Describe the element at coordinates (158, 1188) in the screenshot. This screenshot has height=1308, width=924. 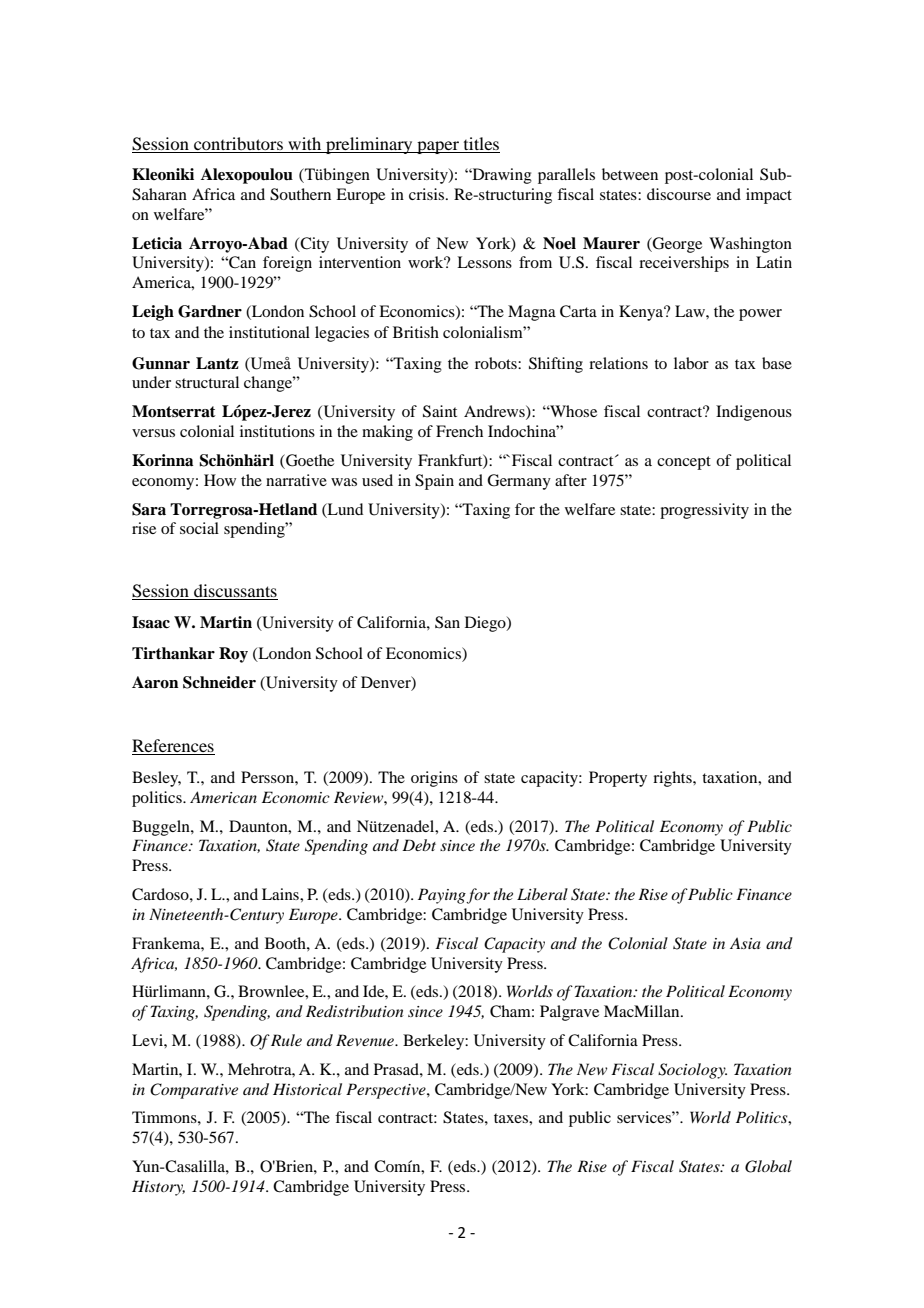
I see `History` at that location.
